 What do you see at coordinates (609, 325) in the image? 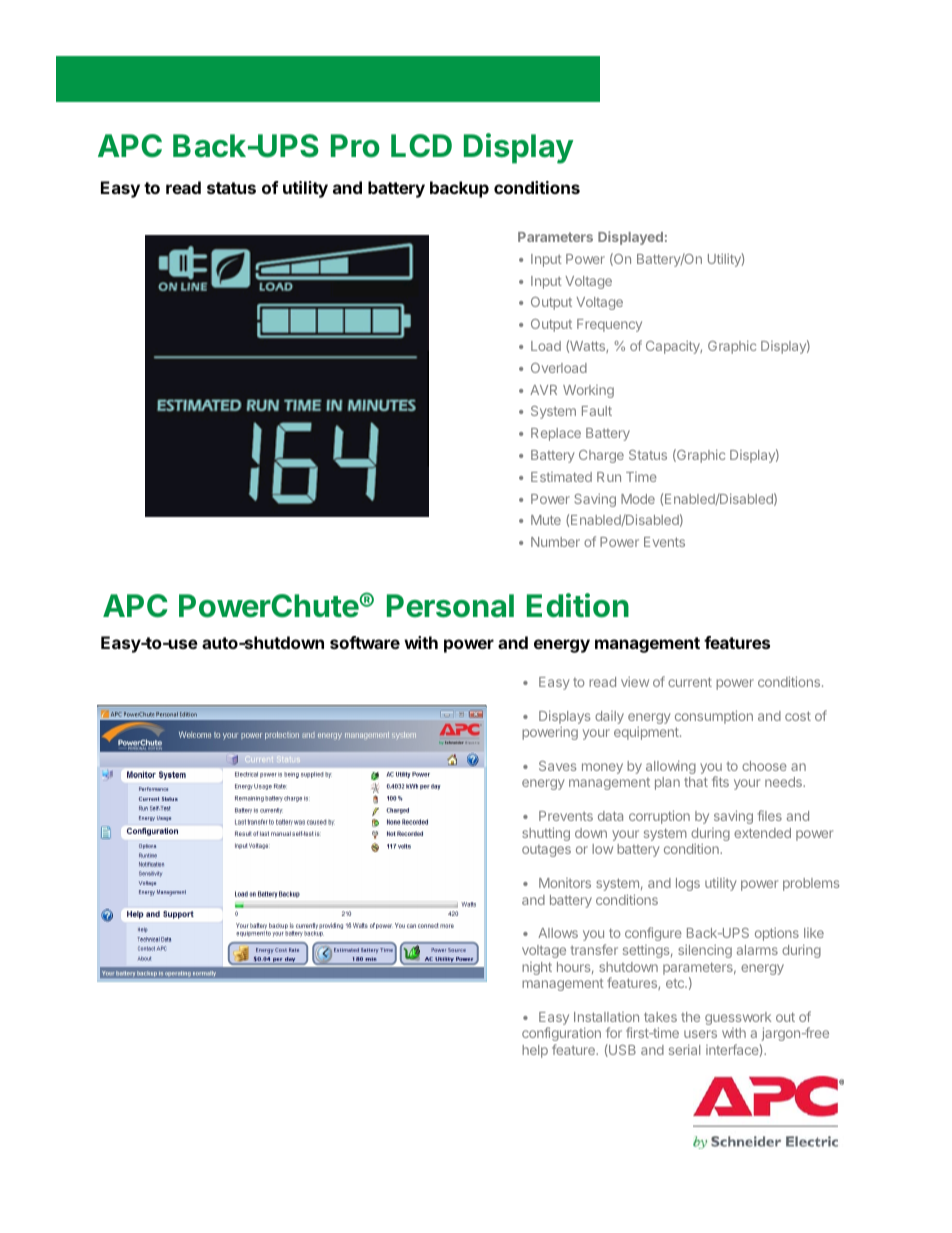
I see `Frequency` at bounding box center [609, 325].
